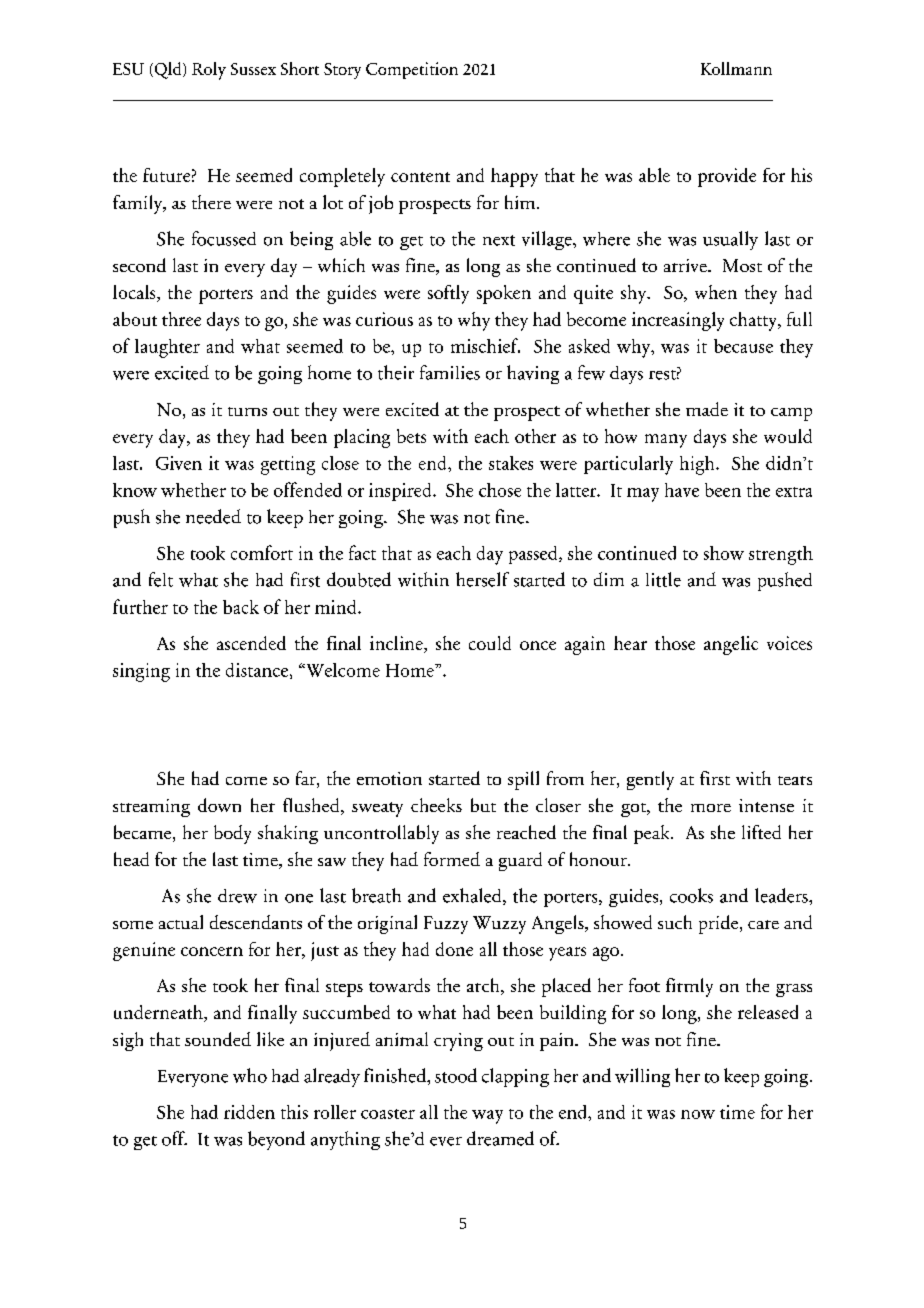 The width and height of the image is (924, 1308). I want to click on provide, so click(727, 177).
